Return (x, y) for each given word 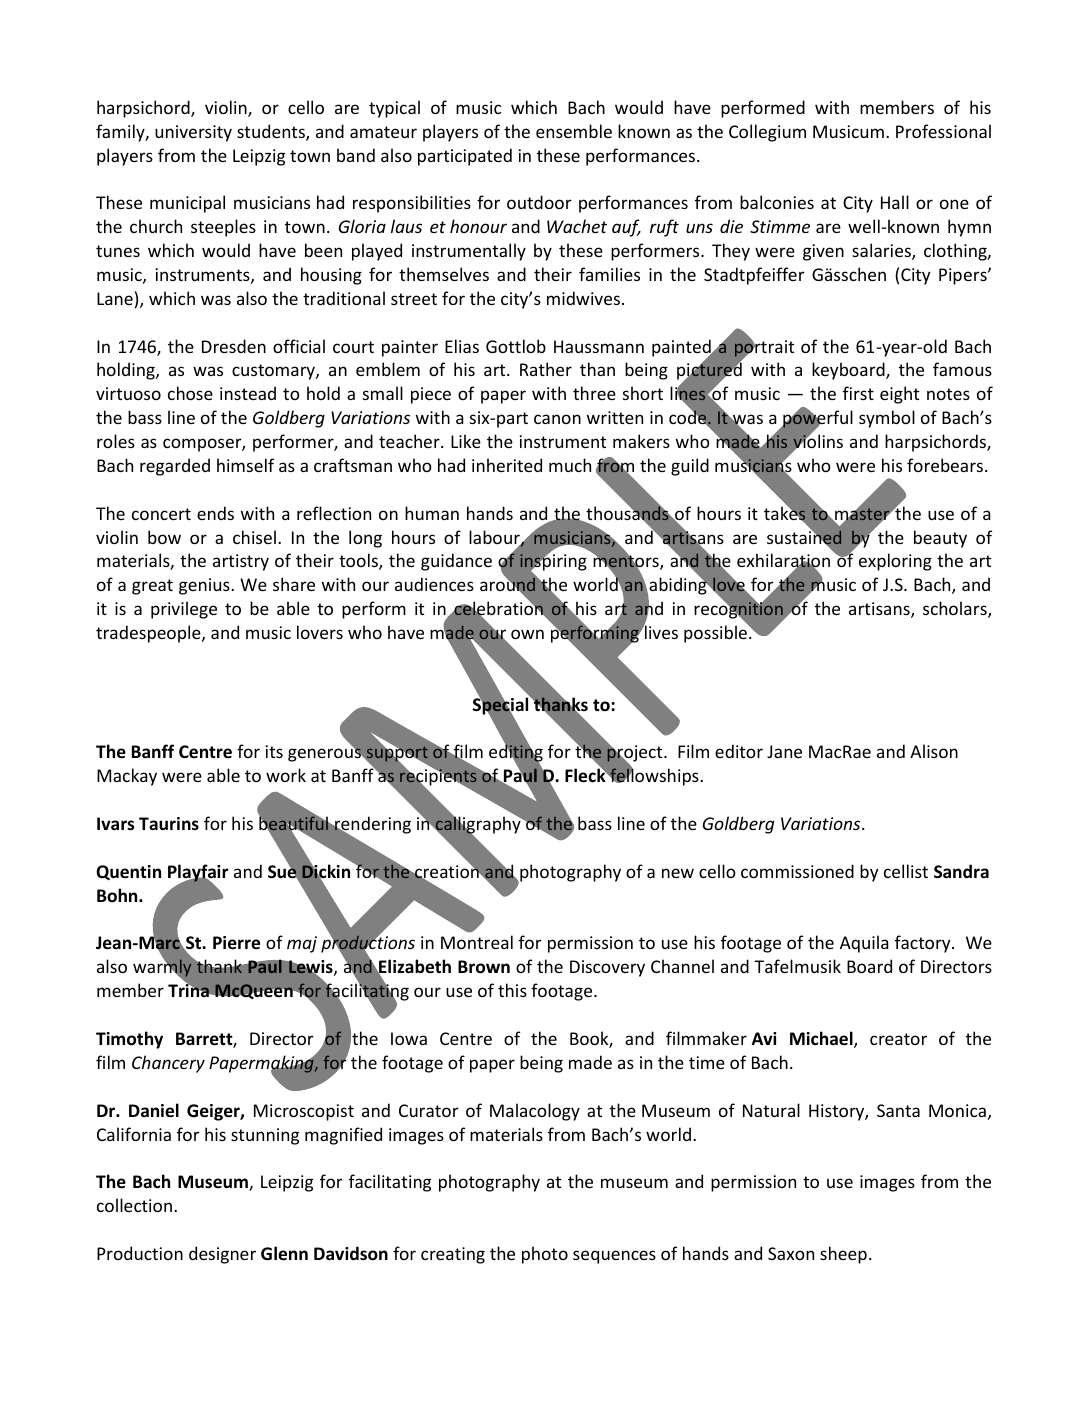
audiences (434, 584)
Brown (484, 967)
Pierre (236, 943)
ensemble (574, 131)
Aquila (864, 944)
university (193, 133)
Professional (943, 131)
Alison (934, 751)
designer (222, 1255)
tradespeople (149, 634)
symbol (887, 419)
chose (190, 393)
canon (557, 419)
